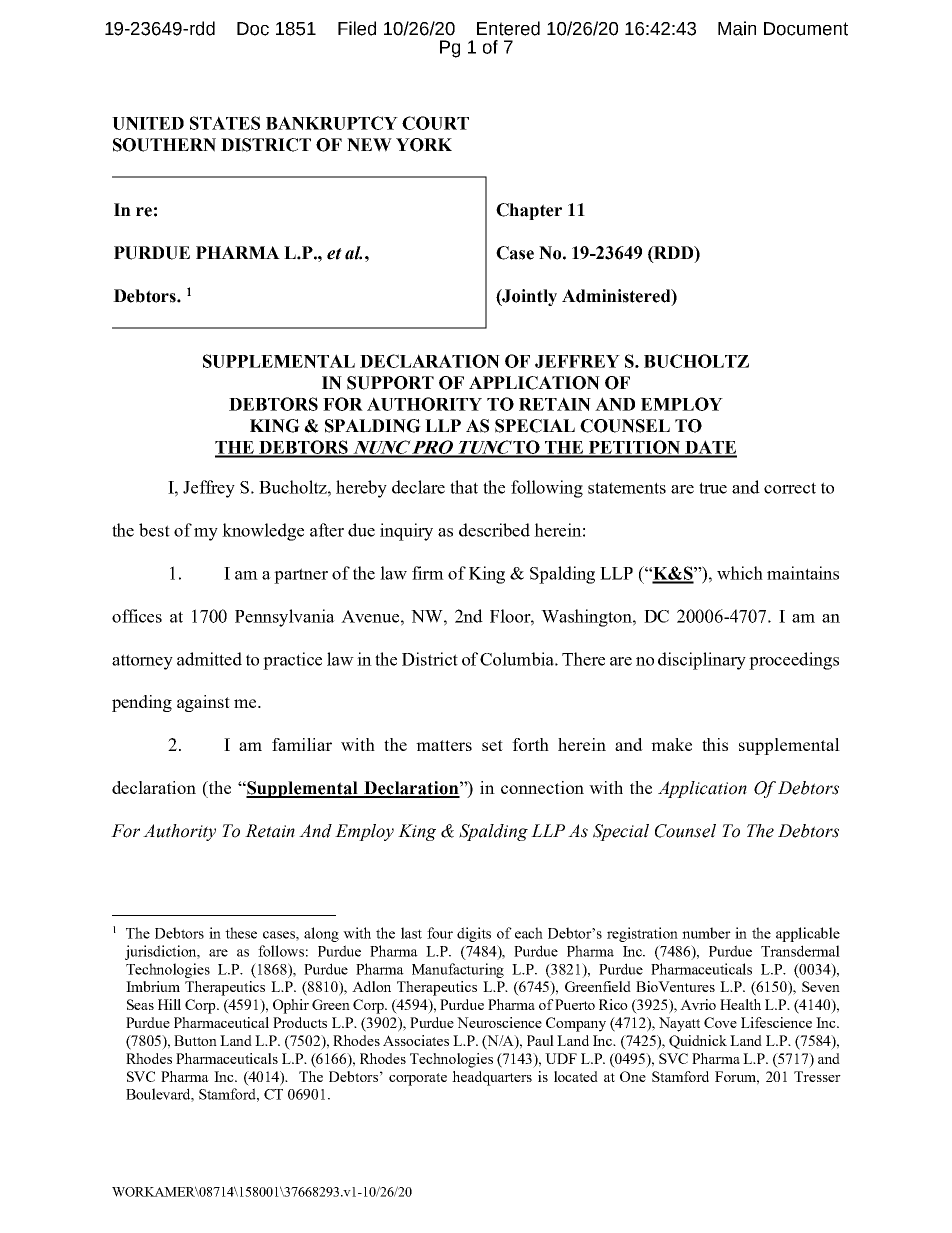 This screenshot has height=1233, width=952. Describe the element at coordinates (225, 123) in the screenshot. I see `STATES` at that location.
